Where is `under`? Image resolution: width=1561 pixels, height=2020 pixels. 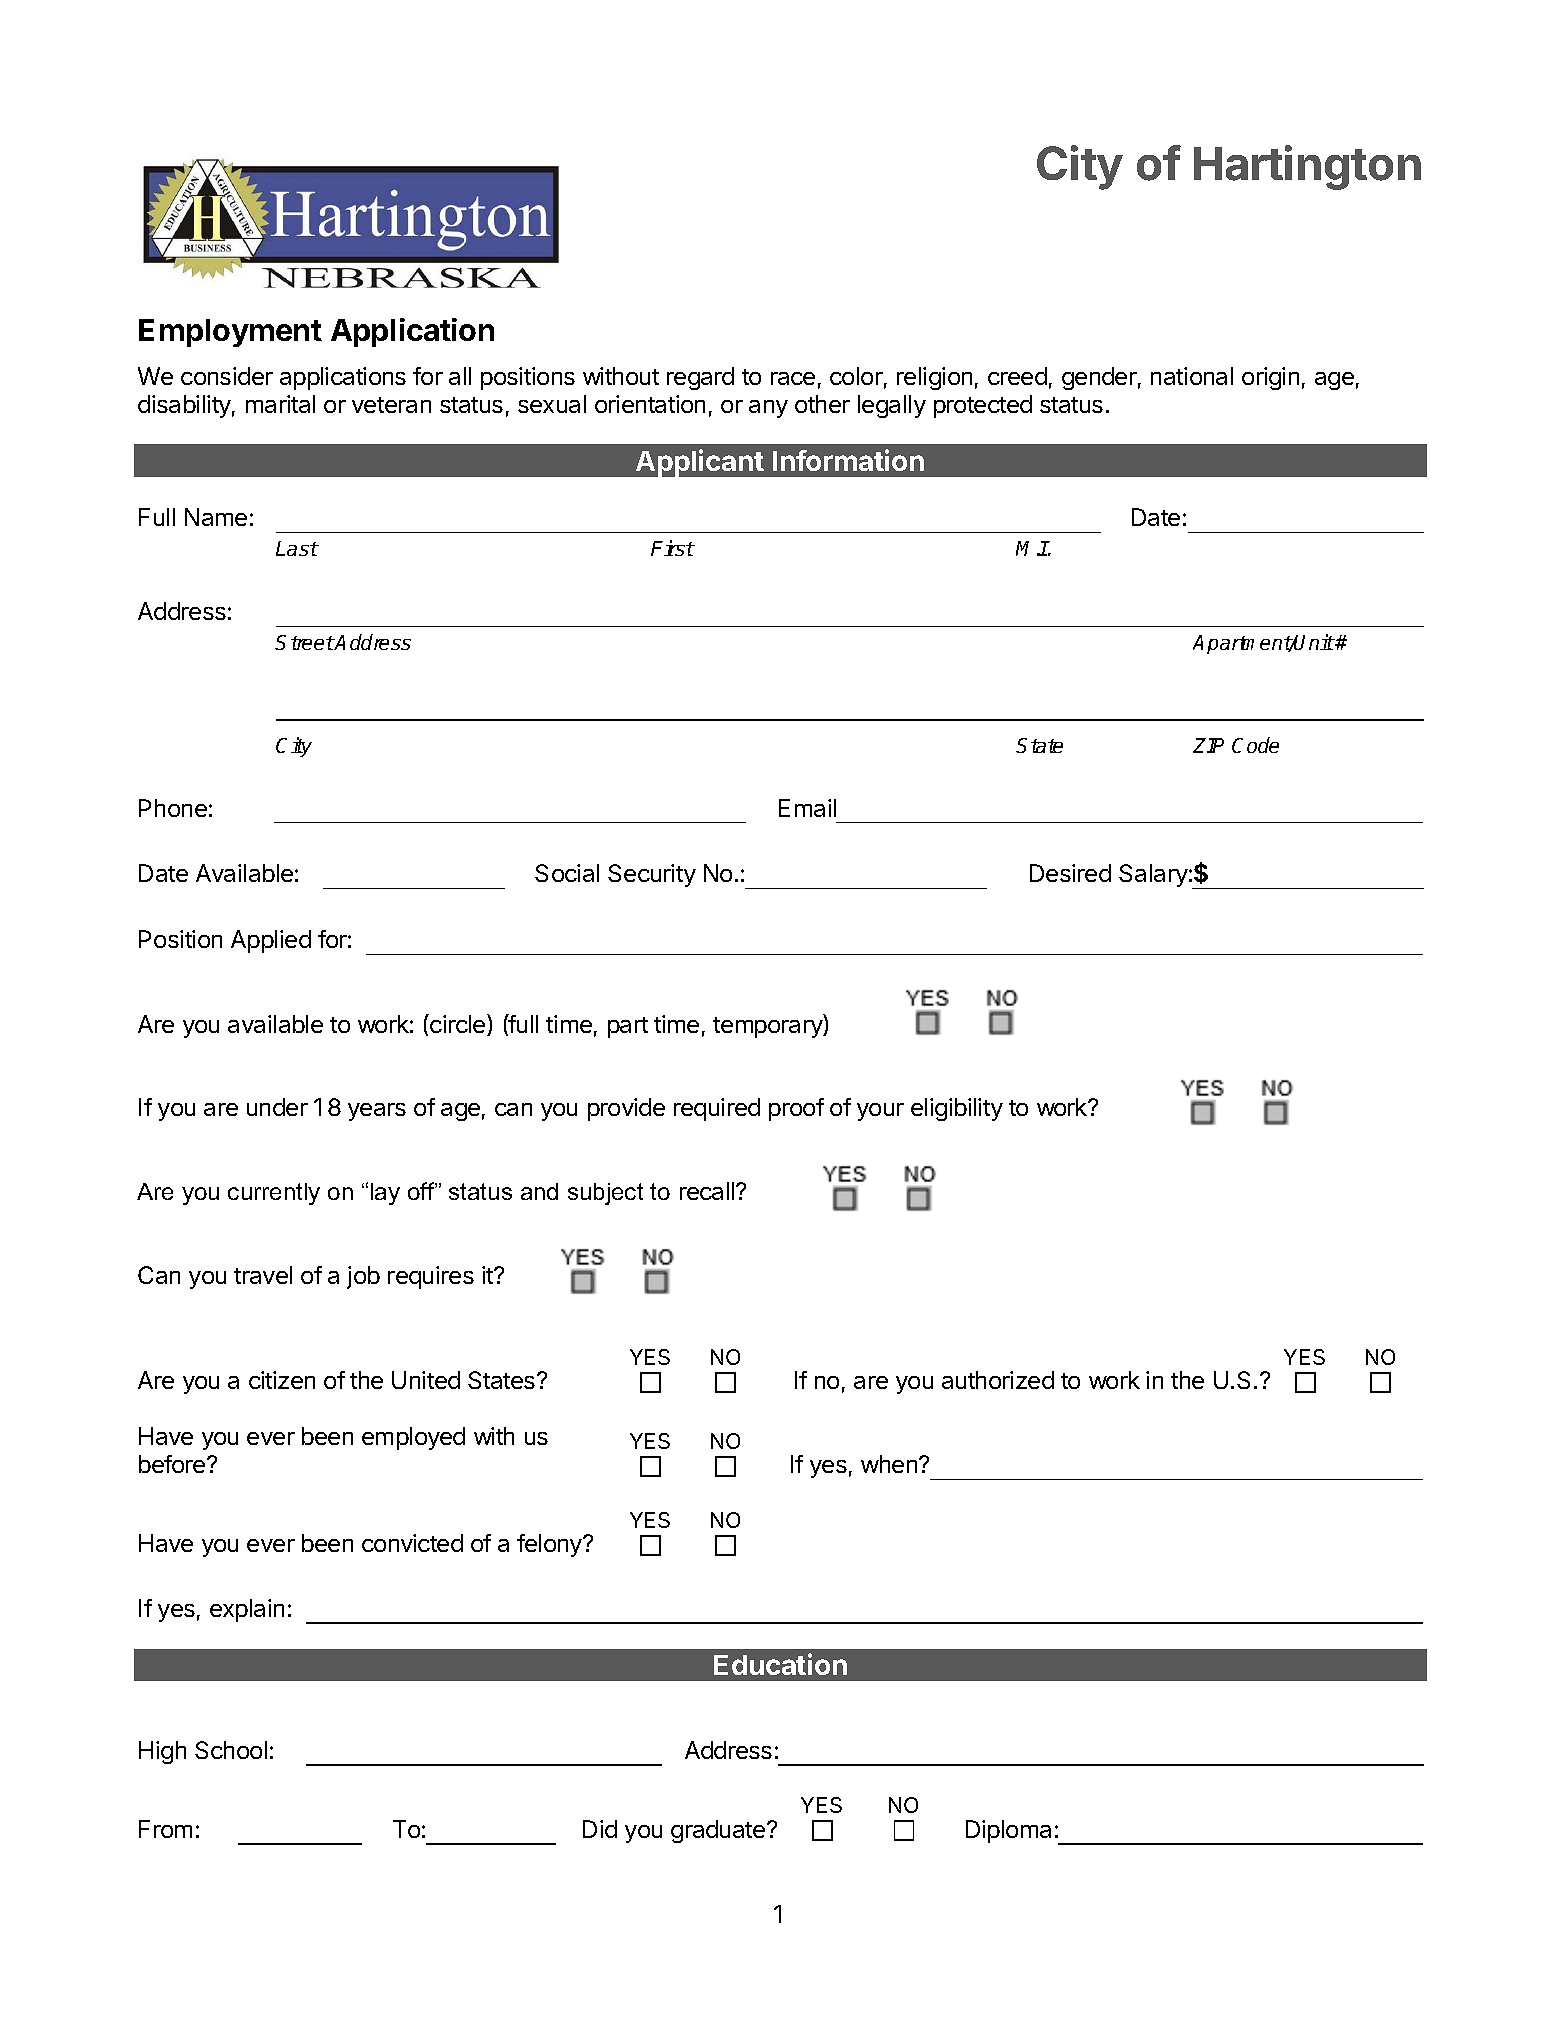
under is located at coordinates (277, 1107).
